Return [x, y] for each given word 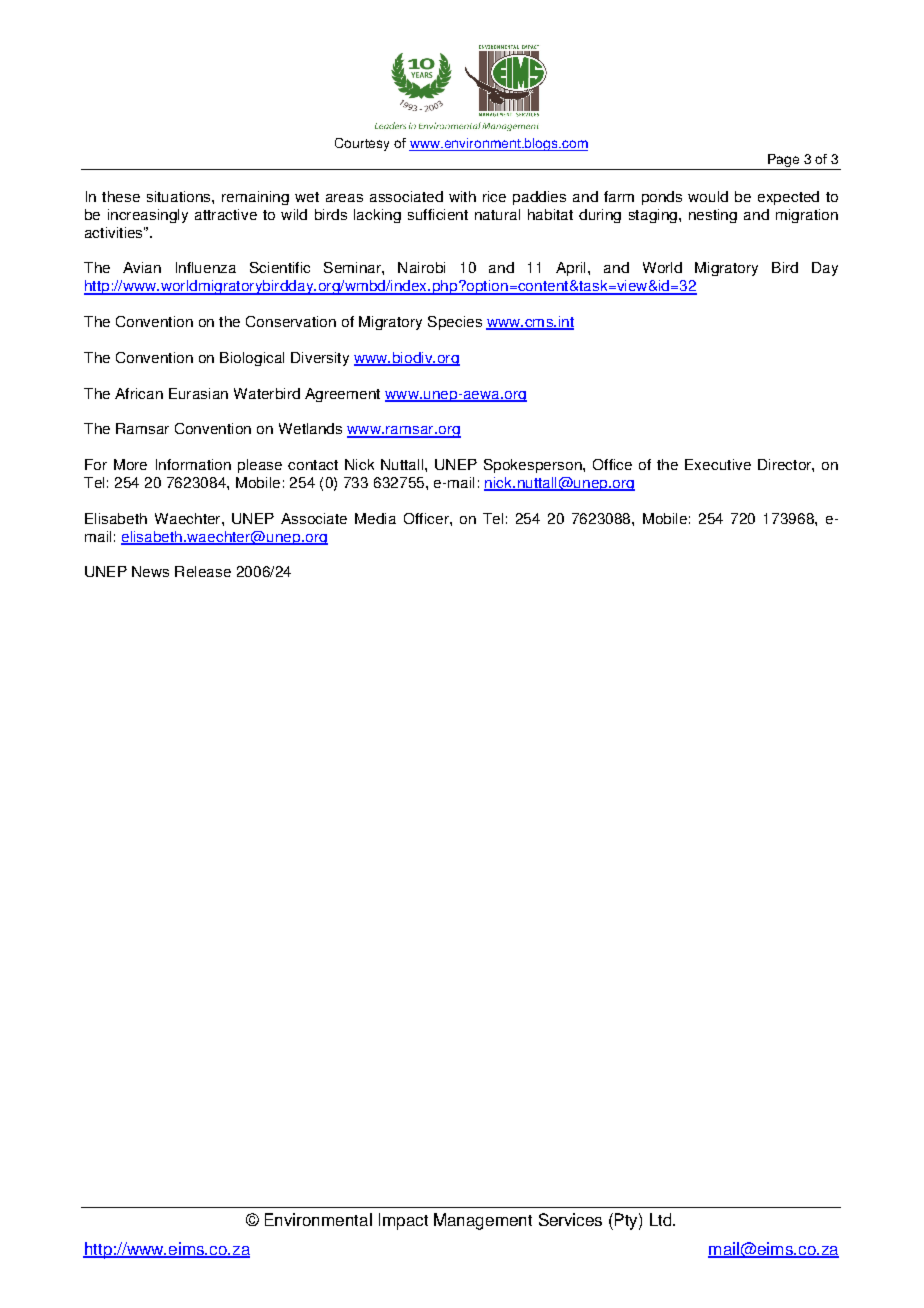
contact [313, 465]
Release [203, 571]
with [462, 196]
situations [180, 196]
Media [375, 518]
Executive [718, 464]
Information [193, 464]
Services [570, 1219]
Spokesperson [534, 466]
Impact [403, 1221]
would [708, 196]
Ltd [662, 1219]
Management [483, 1221]
